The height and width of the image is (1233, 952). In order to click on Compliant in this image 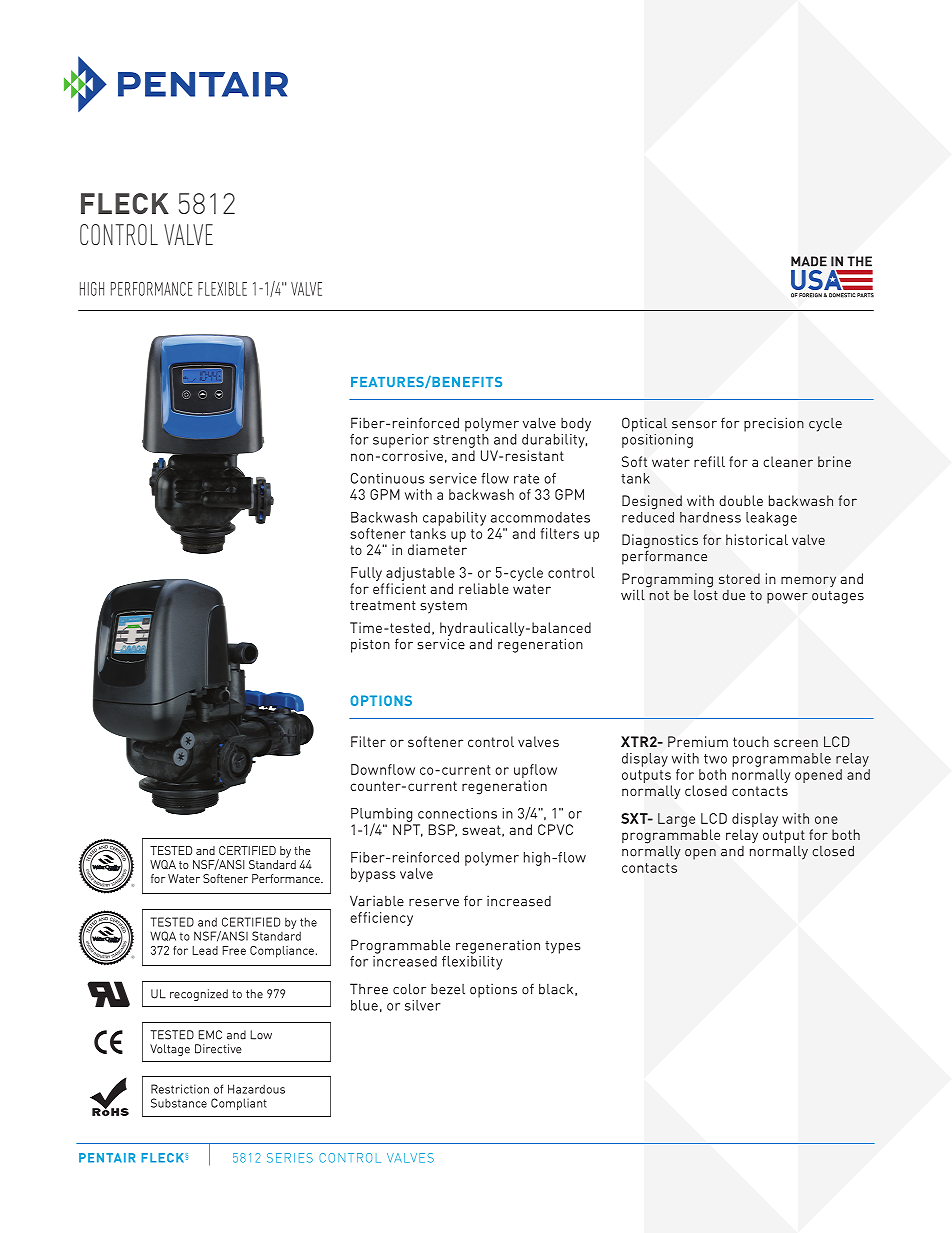, I will do `click(239, 1104)`.
